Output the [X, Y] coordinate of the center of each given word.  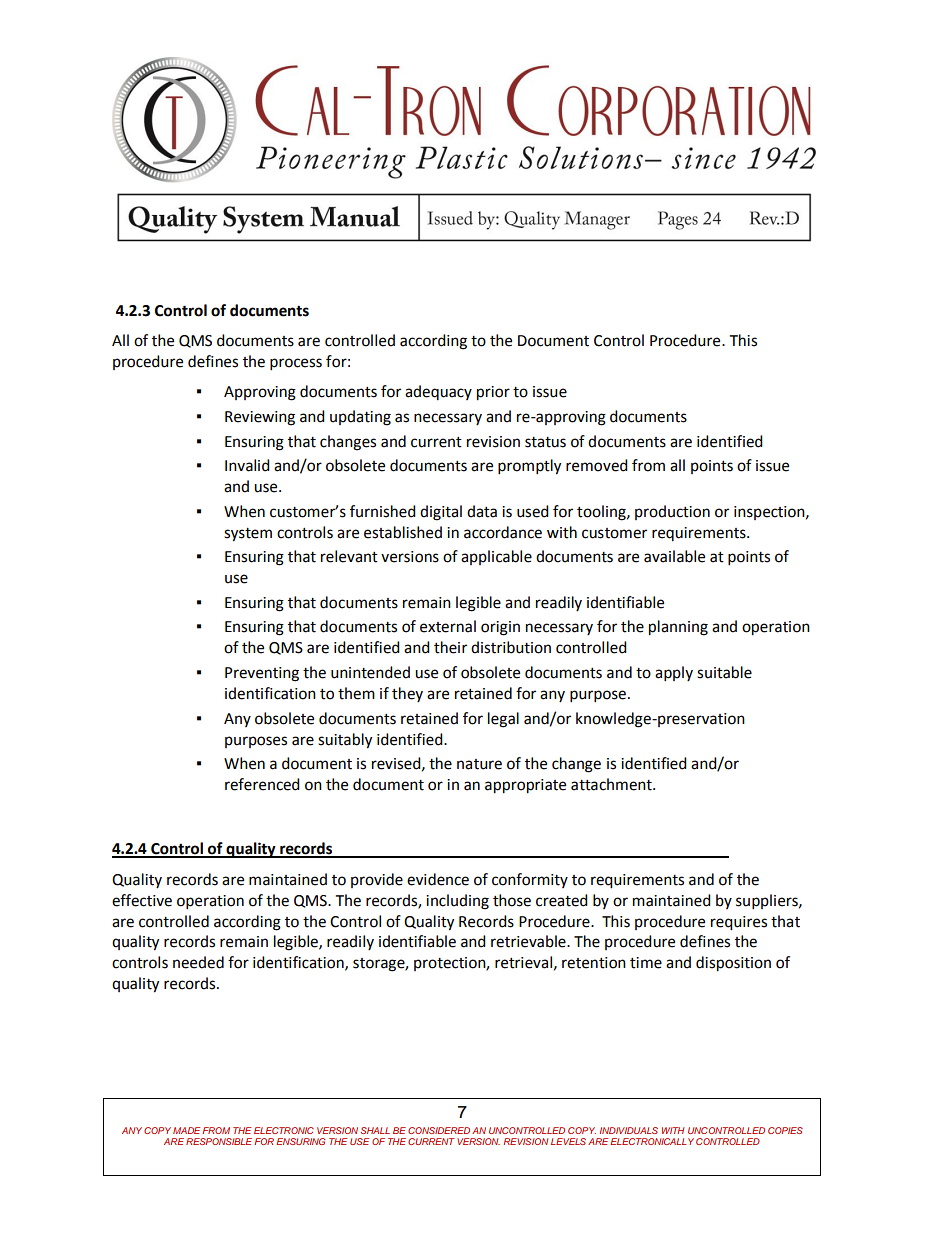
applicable [496, 557]
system [248, 535]
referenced [262, 784]
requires [739, 923]
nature [479, 764]
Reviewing [260, 418]
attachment [612, 784]
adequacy [438, 392]
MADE [186, 1130]
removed [597, 465]
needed [198, 962]
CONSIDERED [439, 1130]
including [457, 902]
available [674, 556]
